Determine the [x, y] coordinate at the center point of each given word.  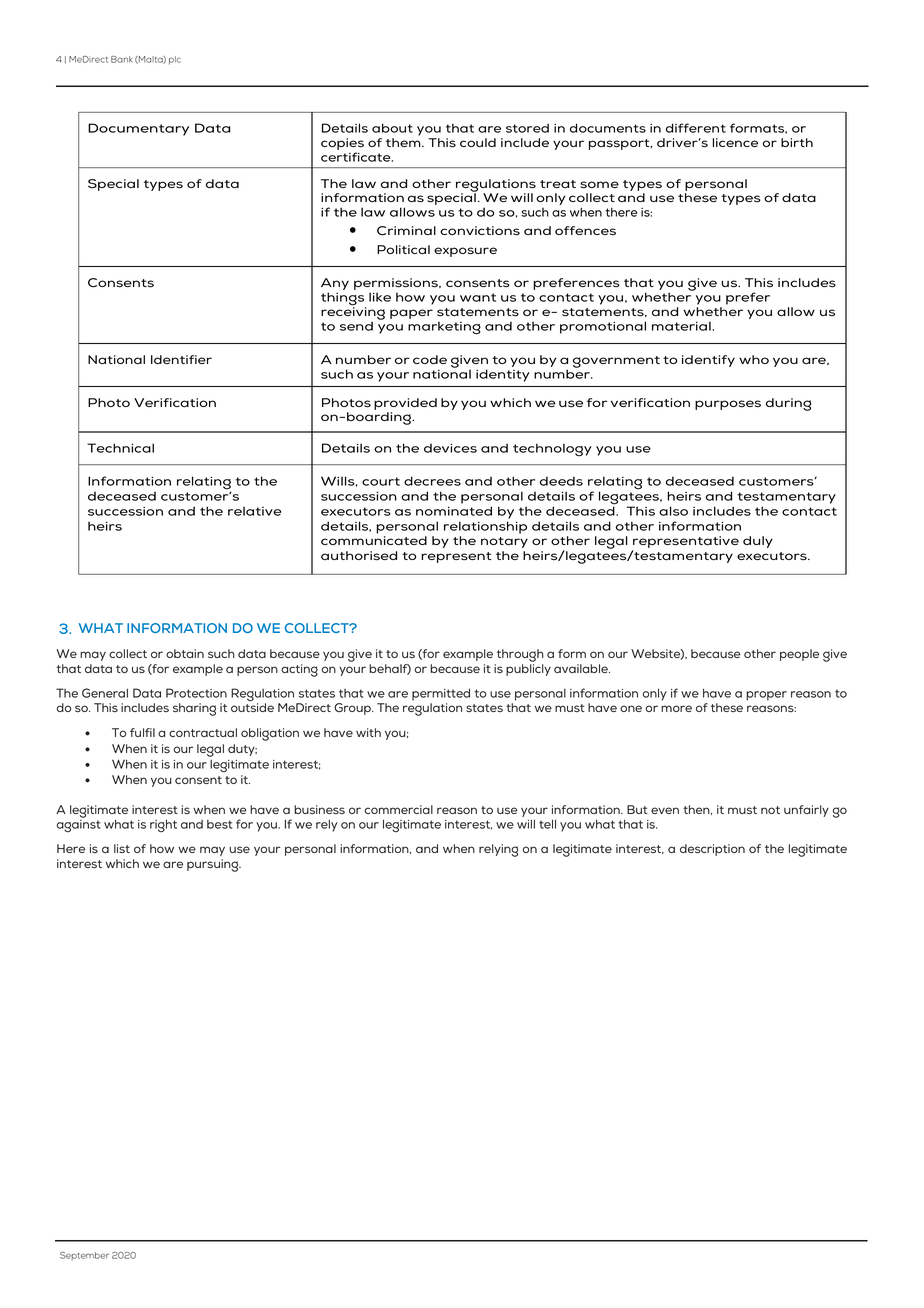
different [696, 128]
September [84, 1256]
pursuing [214, 865]
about [392, 128]
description [712, 850]
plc [175, 60]
